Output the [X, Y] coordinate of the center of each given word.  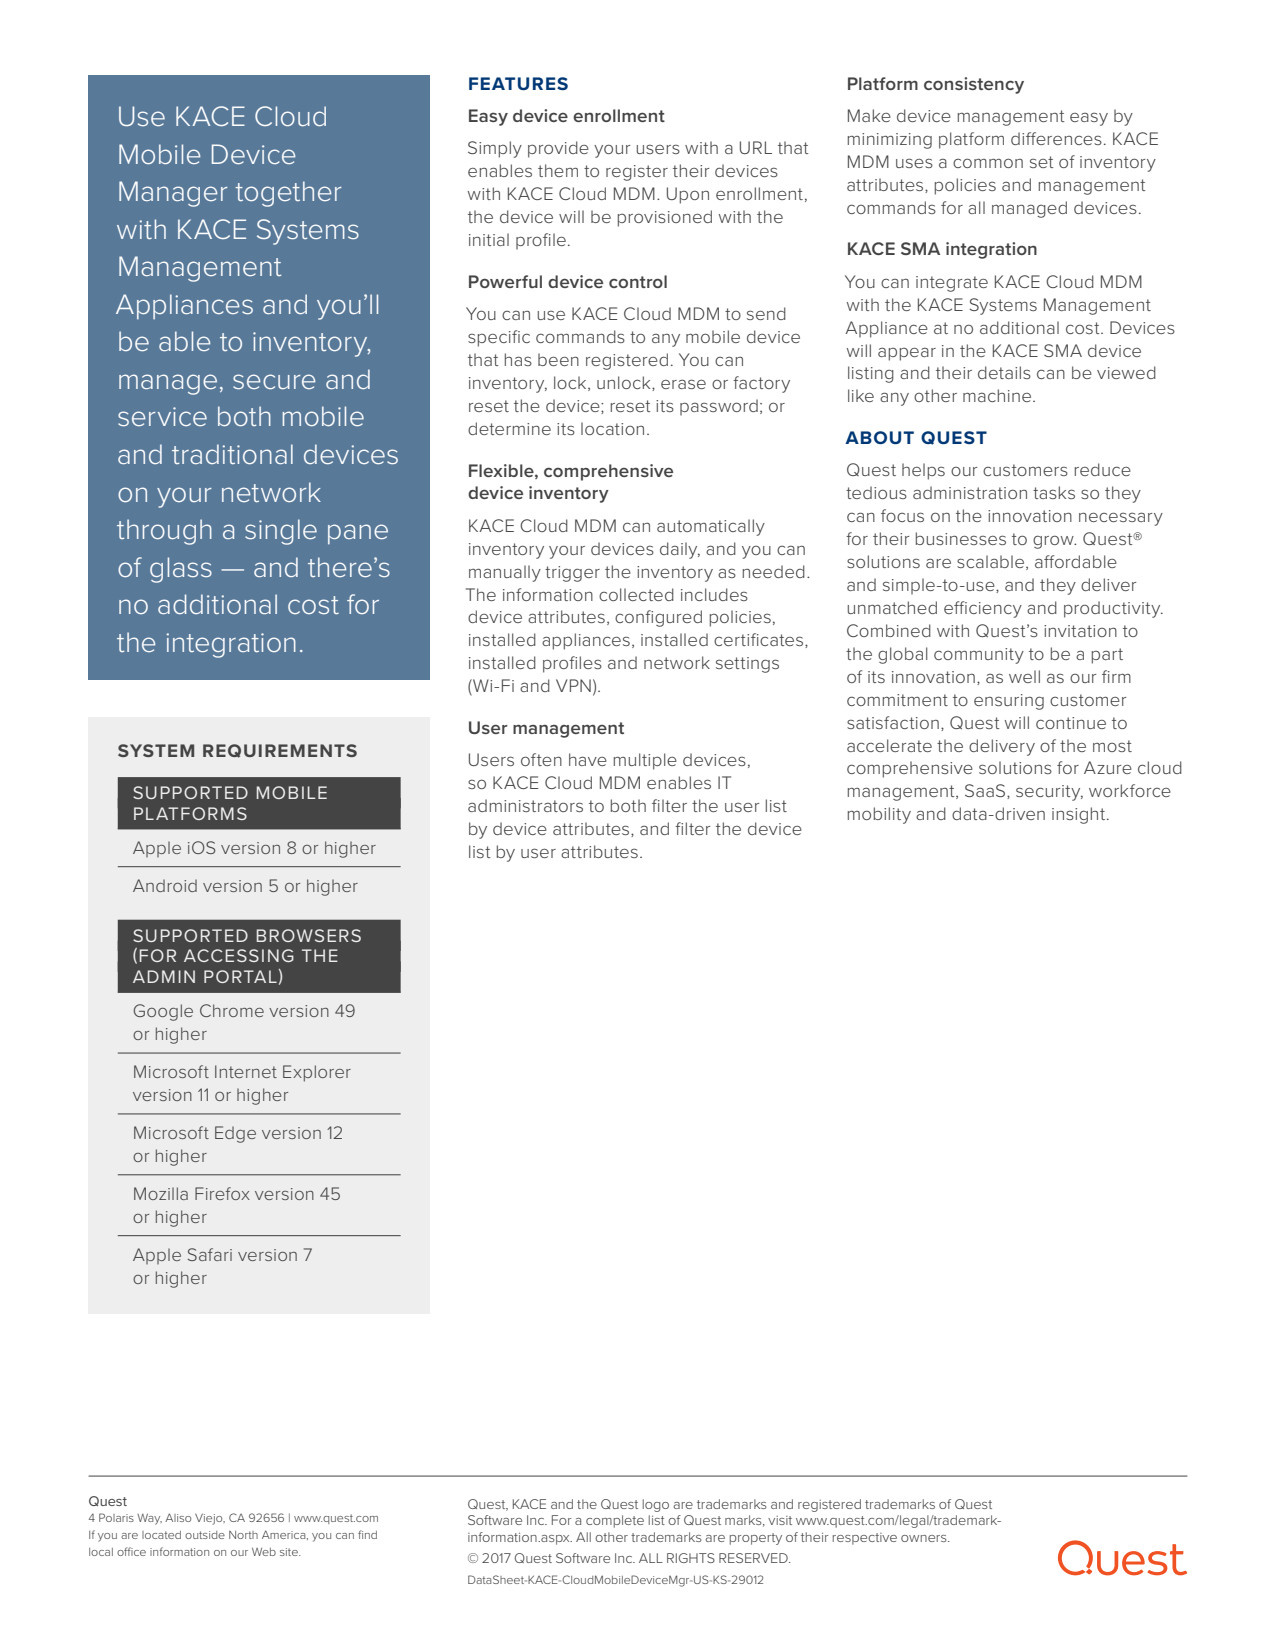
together [288, 194]
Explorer [317, 1073]
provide [558, 149]
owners [925, 1538]
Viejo [210, 1519]
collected [636, 594]
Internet [246, 1071]
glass [181, 570]
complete [615, 1521]
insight [1080, 815]
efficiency [983, 609]
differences [1056, 138]
